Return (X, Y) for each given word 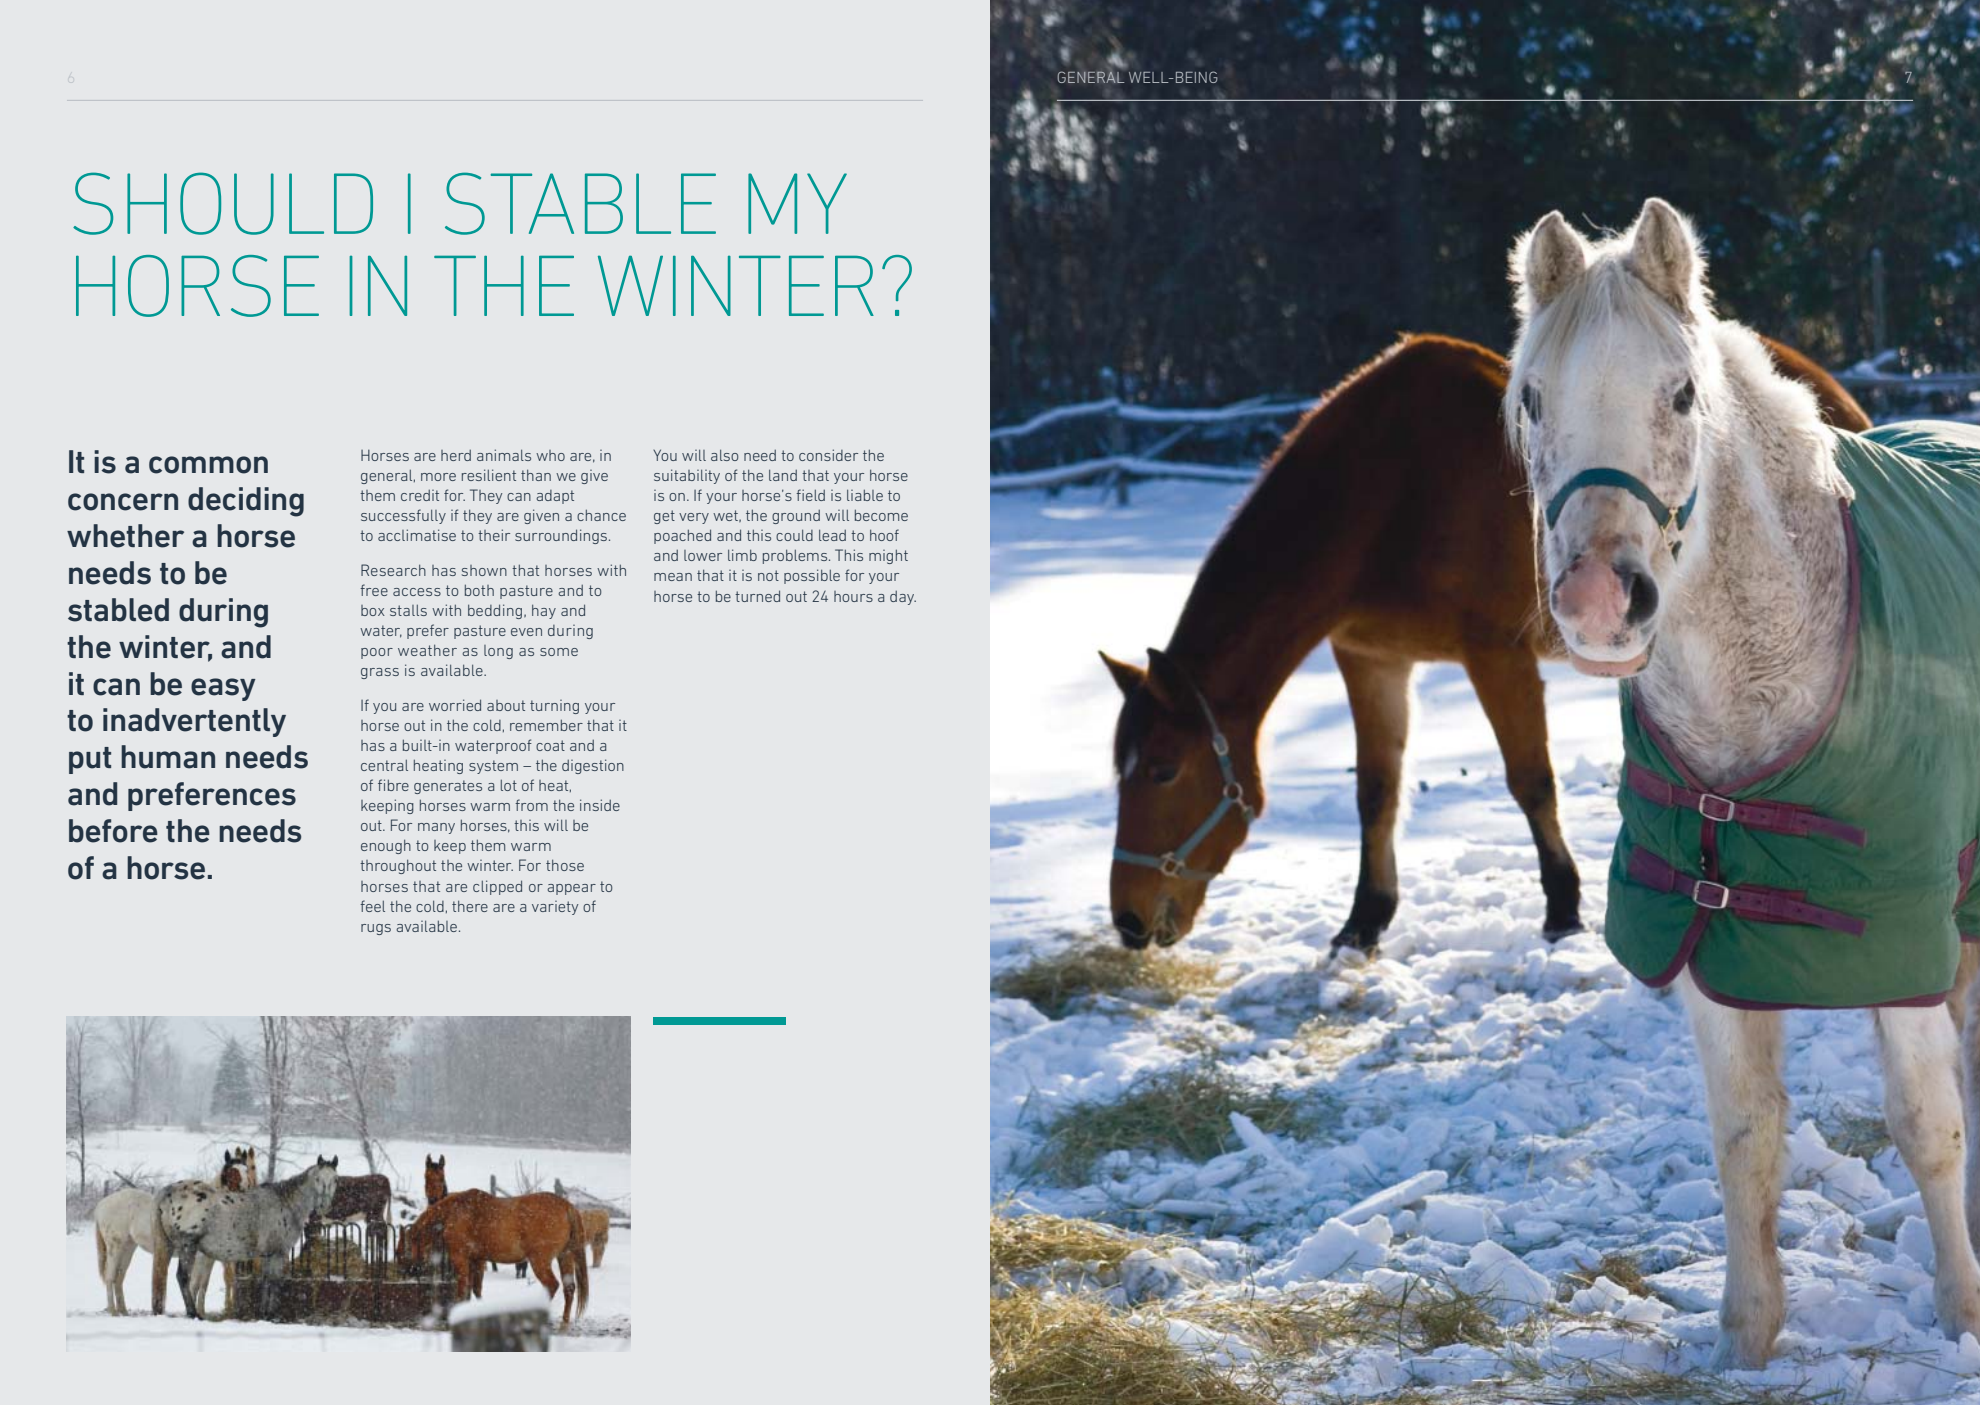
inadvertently (194, 722)
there (470, 906)
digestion (593, 766)
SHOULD (223, 203)
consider (828, 455)
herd (456, 455)
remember (546, 725)
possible (812, 576)
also (724, 455)
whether (125, 536)
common (208, 465)
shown (484, 570)
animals (504, 455)
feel (372, 906)
